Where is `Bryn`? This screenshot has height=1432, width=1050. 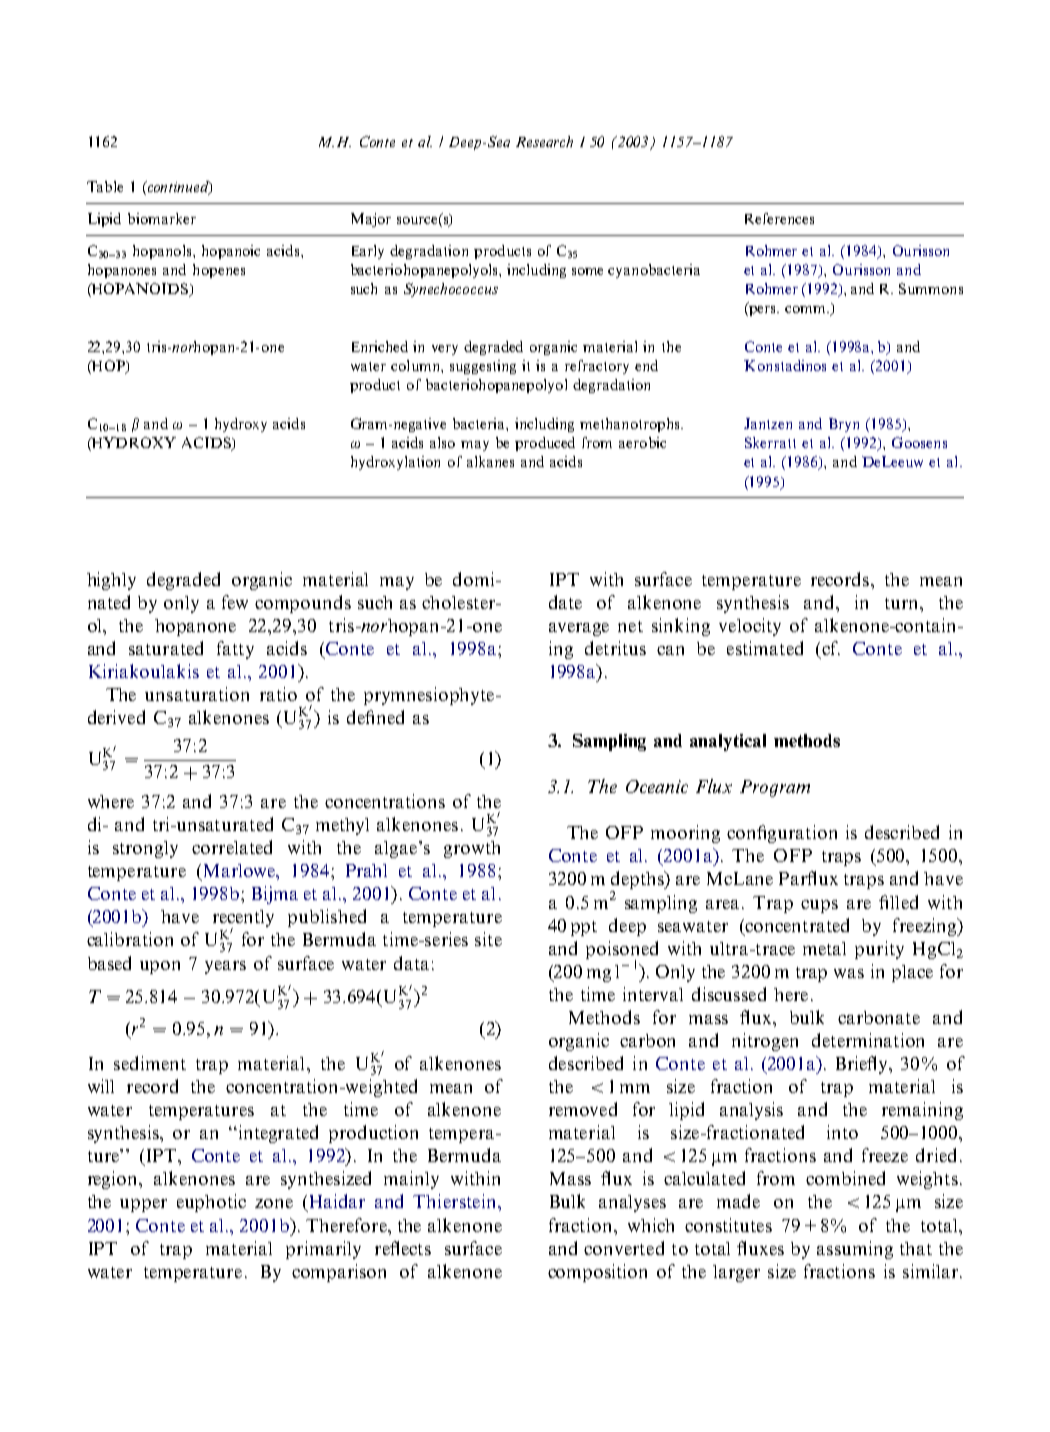 Bryn is located at coordinates (844, 425).
